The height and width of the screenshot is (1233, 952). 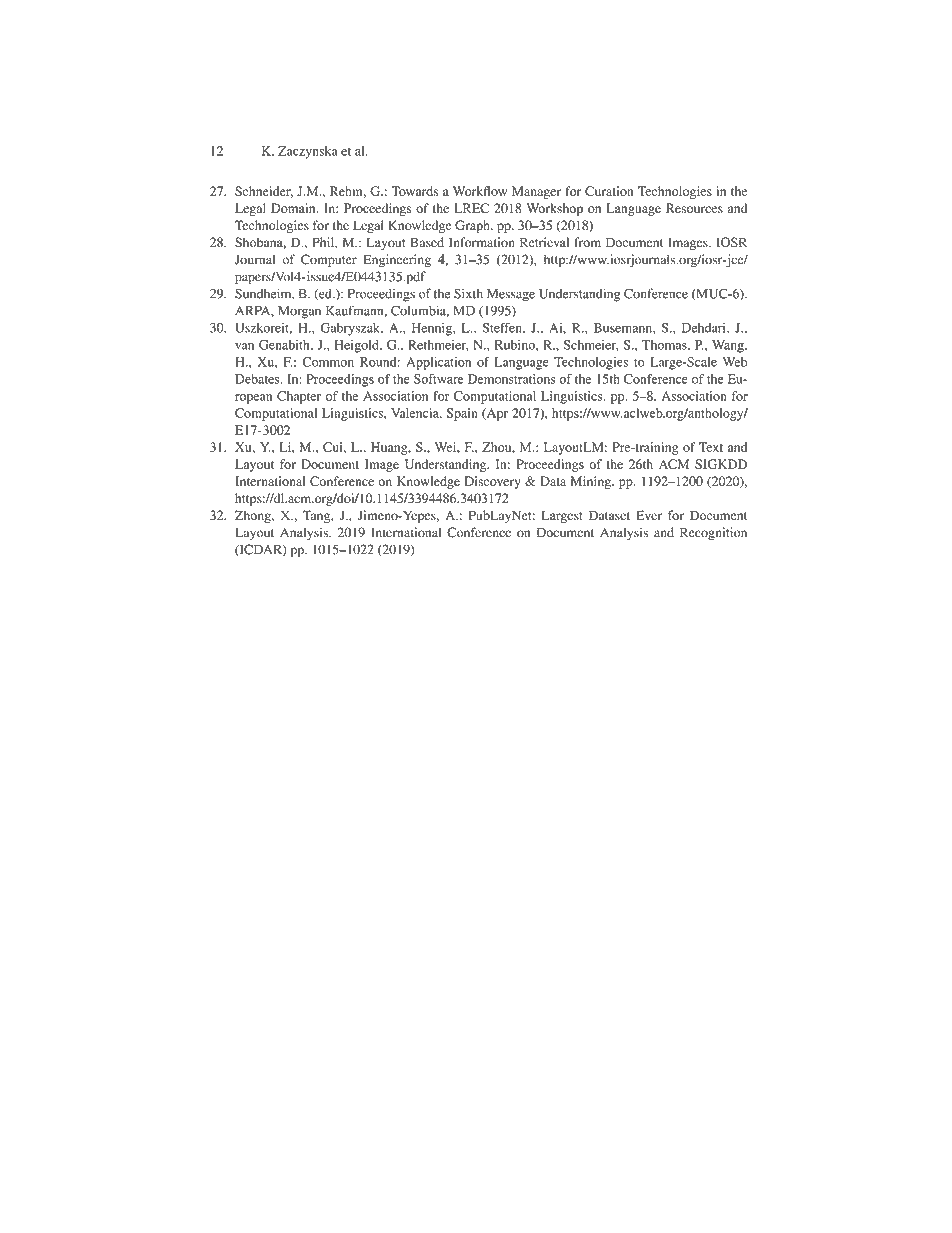 I want to click on Computer, so click(x=329, y=260).
